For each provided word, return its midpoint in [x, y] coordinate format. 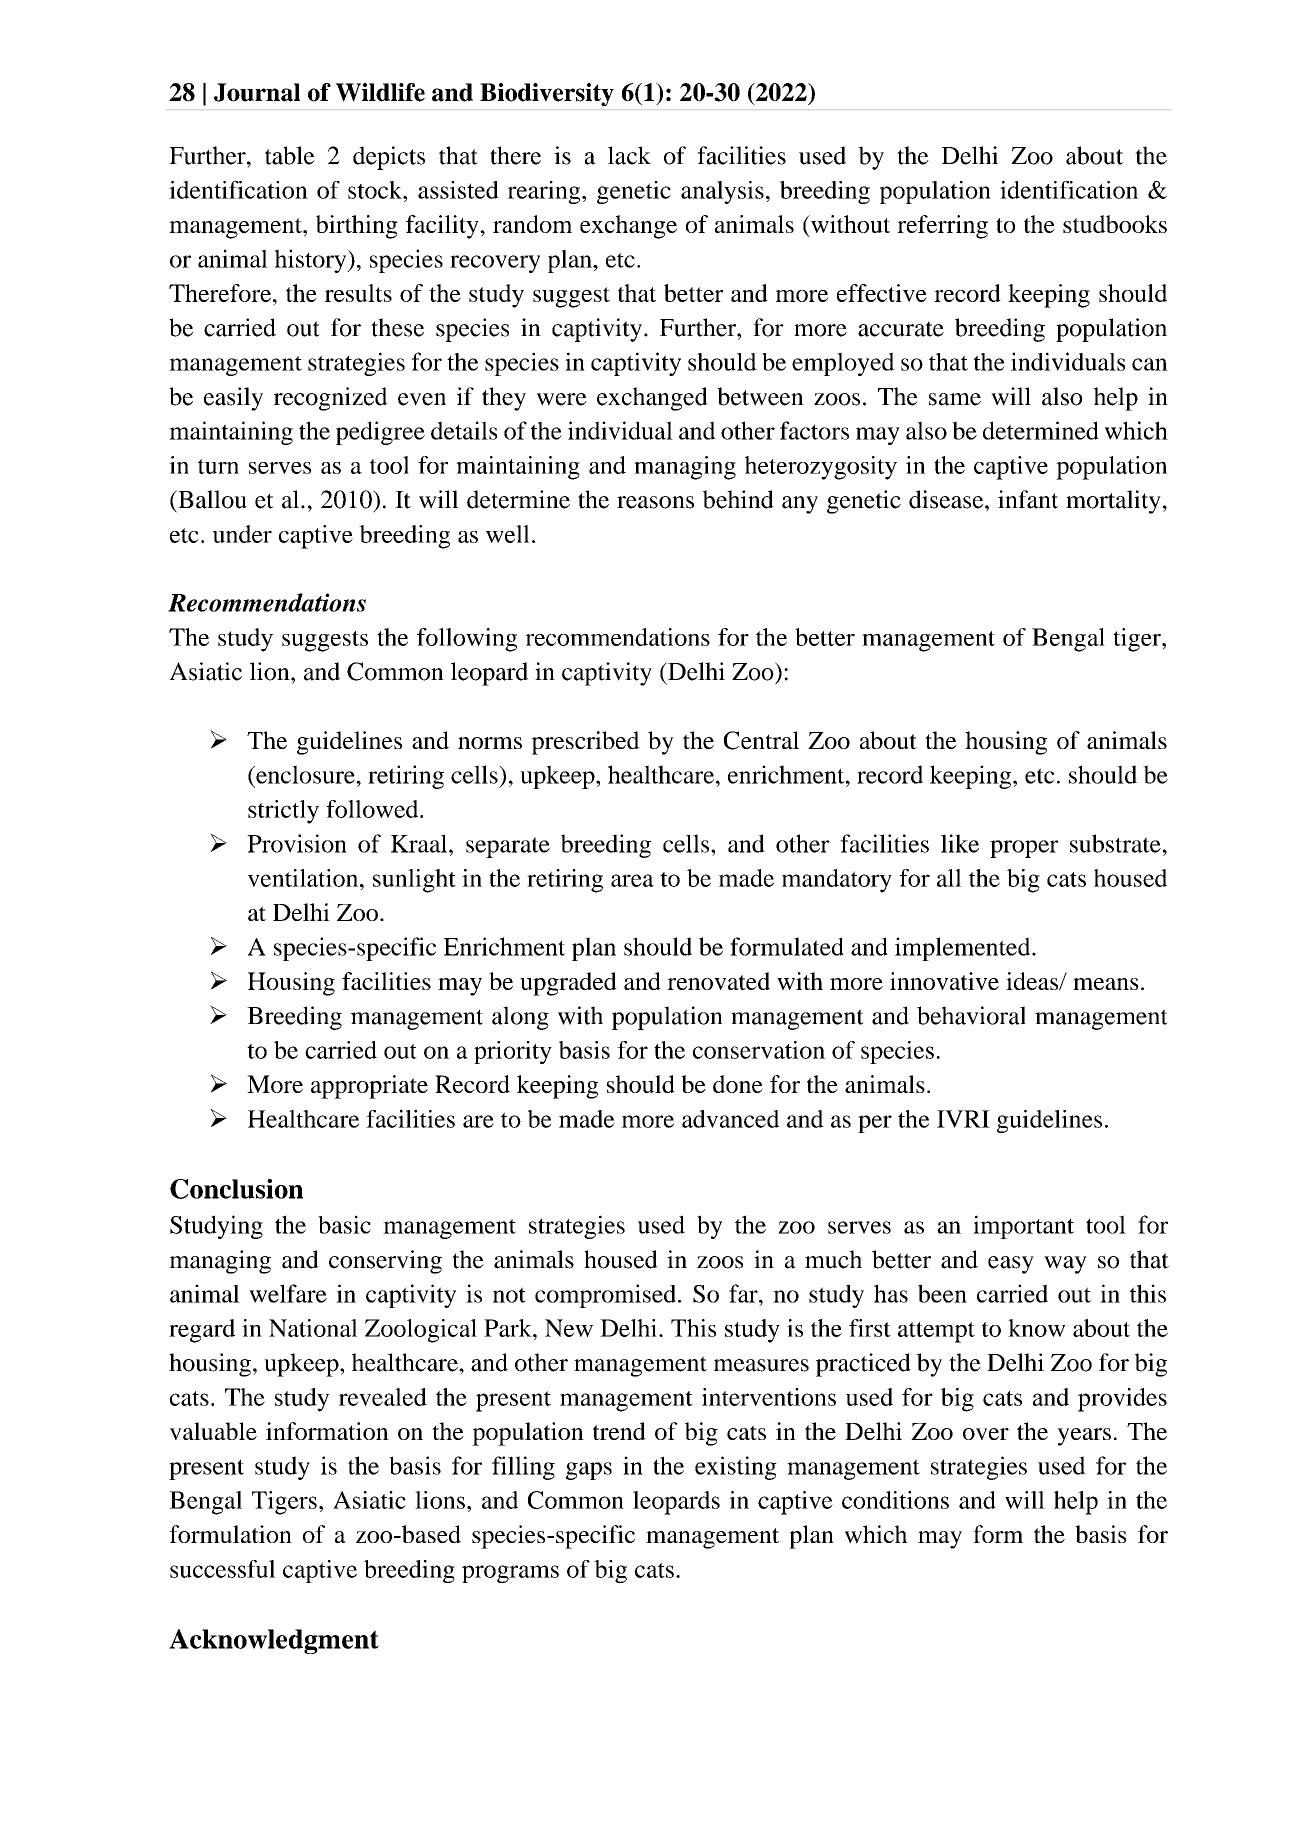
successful [222, 1569]
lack [629, 155]
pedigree [380, 433]
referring [942, 227]
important [1023, 1227]
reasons [655, 502]
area [632, 880]
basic [344, 1224]
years [1084, 1437]
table [290, 155]
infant [1028, 499]
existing [736, 1468]
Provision [297, 843]
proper [1024, 849]
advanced [731, 1119]
